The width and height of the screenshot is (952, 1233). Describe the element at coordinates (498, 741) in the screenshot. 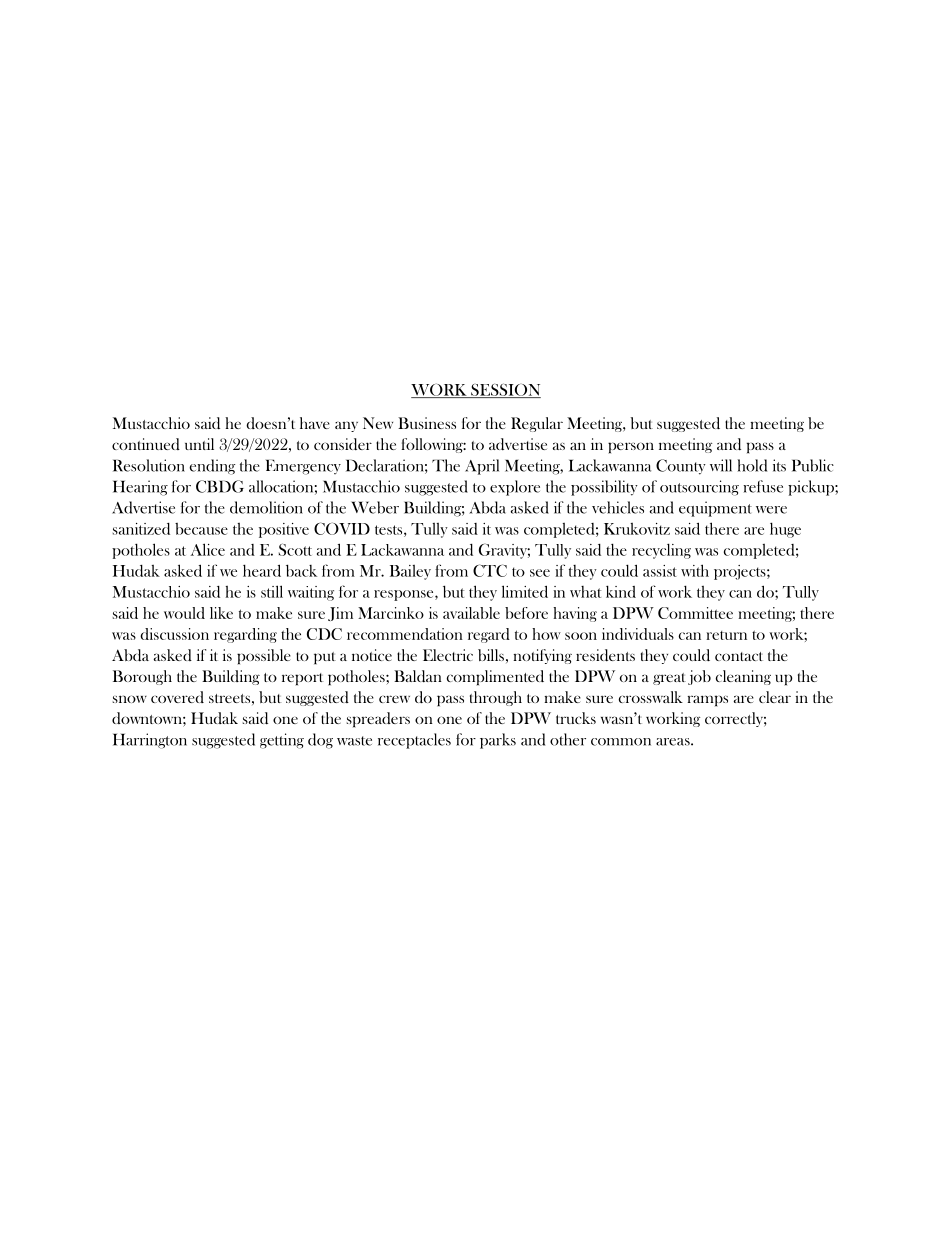

I see `parks` at that location.
